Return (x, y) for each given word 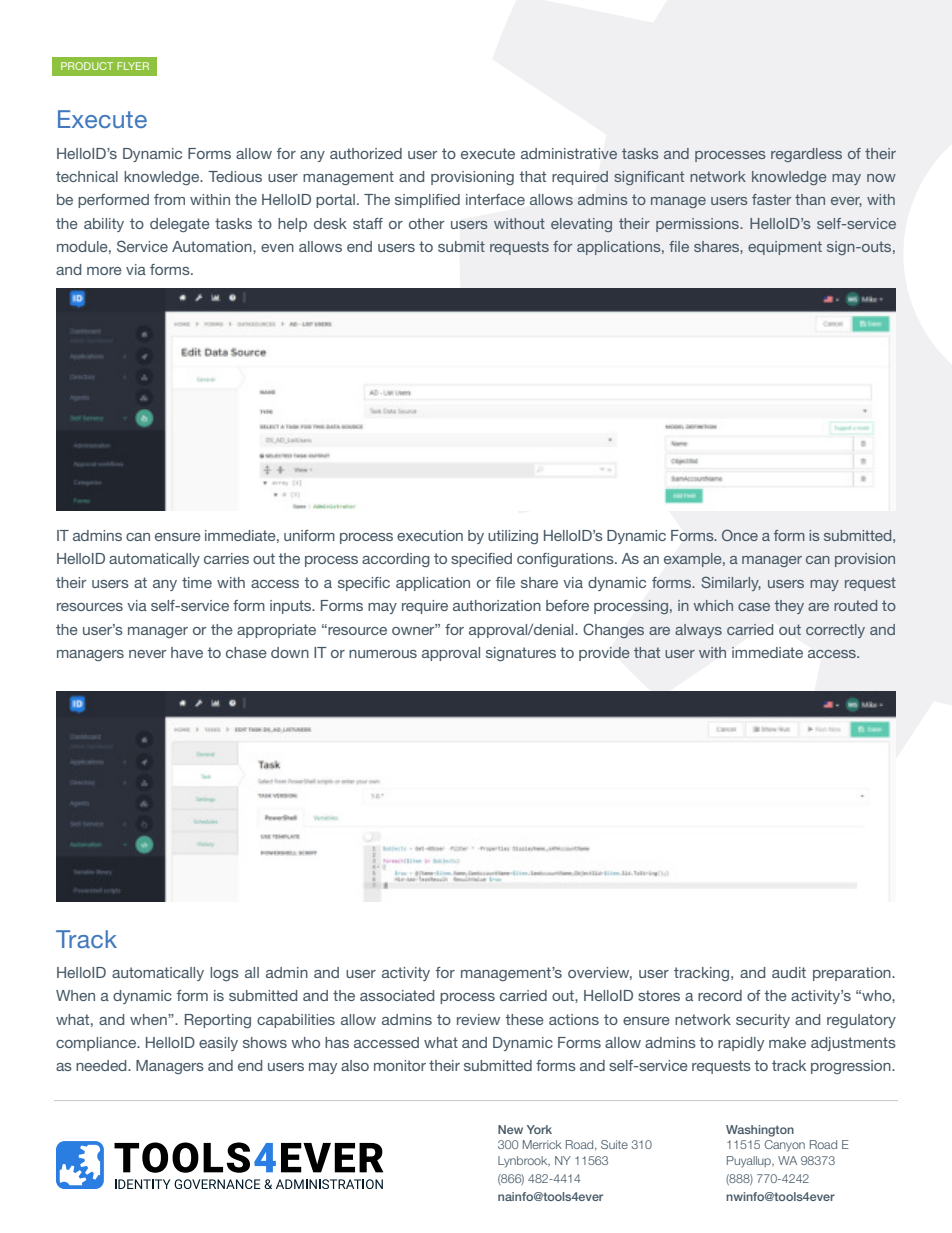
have (187, 652)
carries (226, 558)
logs (224, 974)
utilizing (513, 537)
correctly (835, 631)
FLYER (133, 66)
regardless (806, 155)
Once (740, 535)
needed (102, 1065)
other (426, 223)
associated (397, 995)
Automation (213, 246)
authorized (366, 153)
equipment (785, 248)
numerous (383, 654)
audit (789, 972)
